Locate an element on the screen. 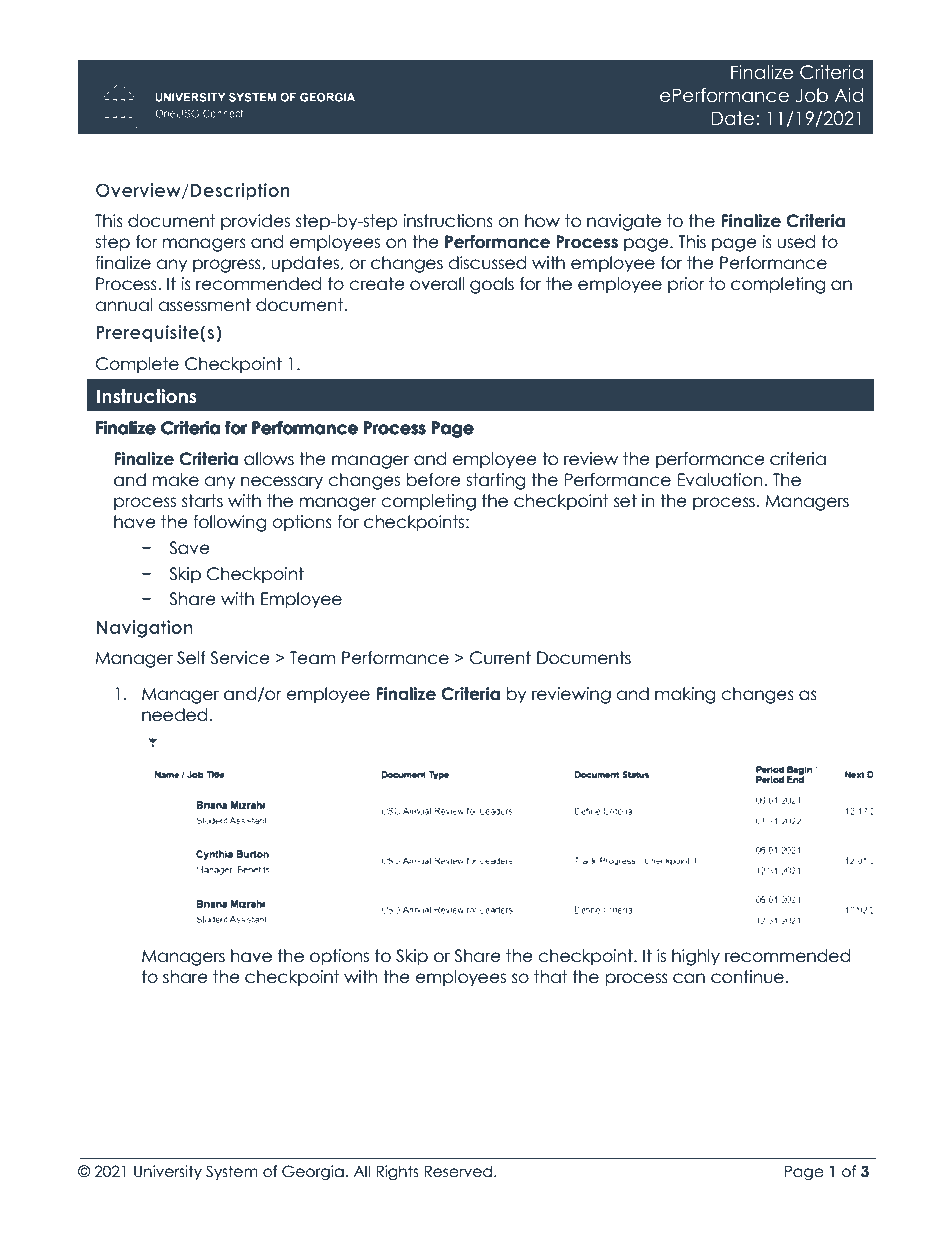 This screenshot has height=1233, width=952. how is located at coordinates (542, 221).
